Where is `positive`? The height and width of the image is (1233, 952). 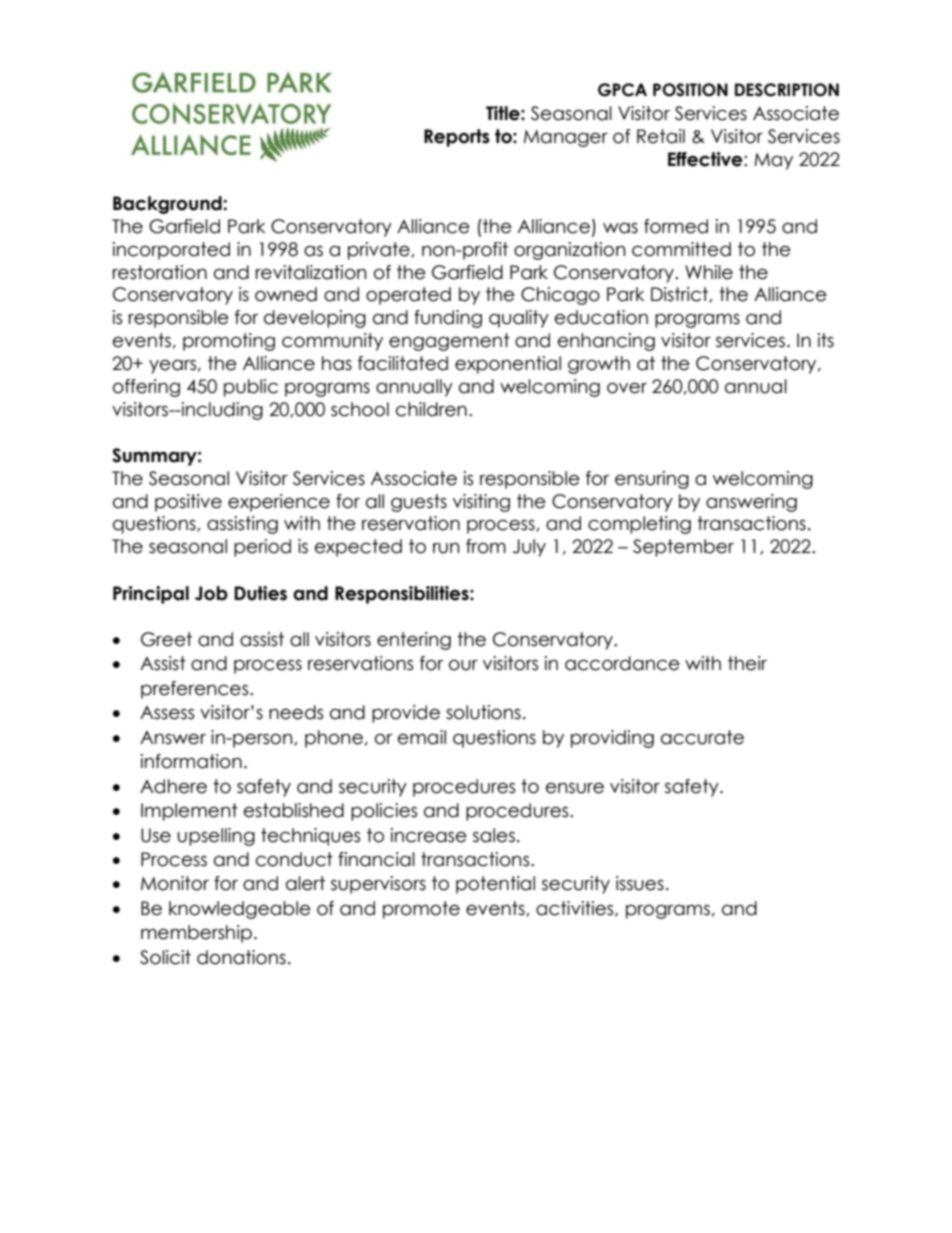 positive is located at coordinates (188, 503).
